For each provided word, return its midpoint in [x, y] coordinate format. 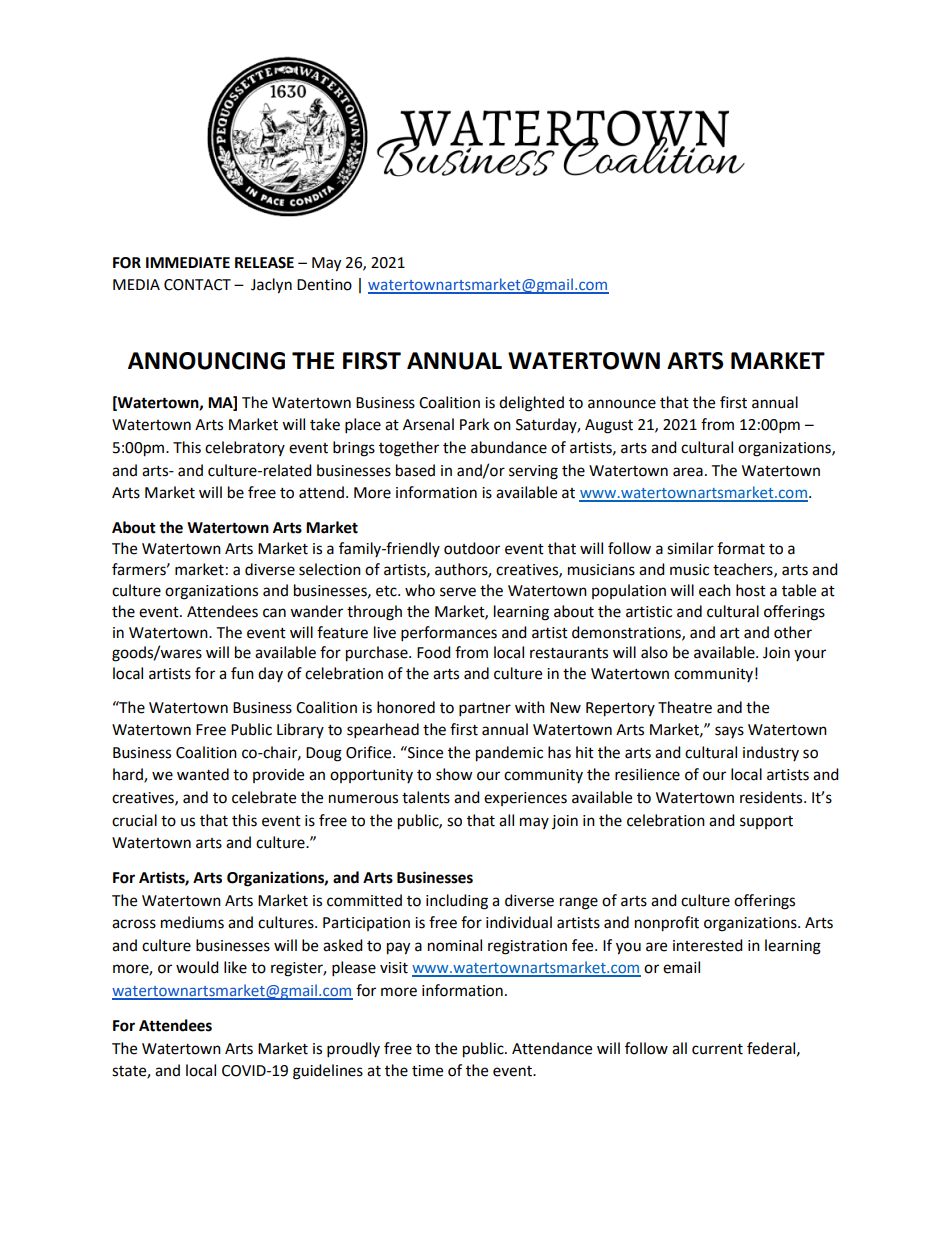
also [654, 652]
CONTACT [197, 285]
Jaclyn [271, 286]
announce [622, 404]
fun [242, 673]
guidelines [328, 1072]
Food [434, 652]
